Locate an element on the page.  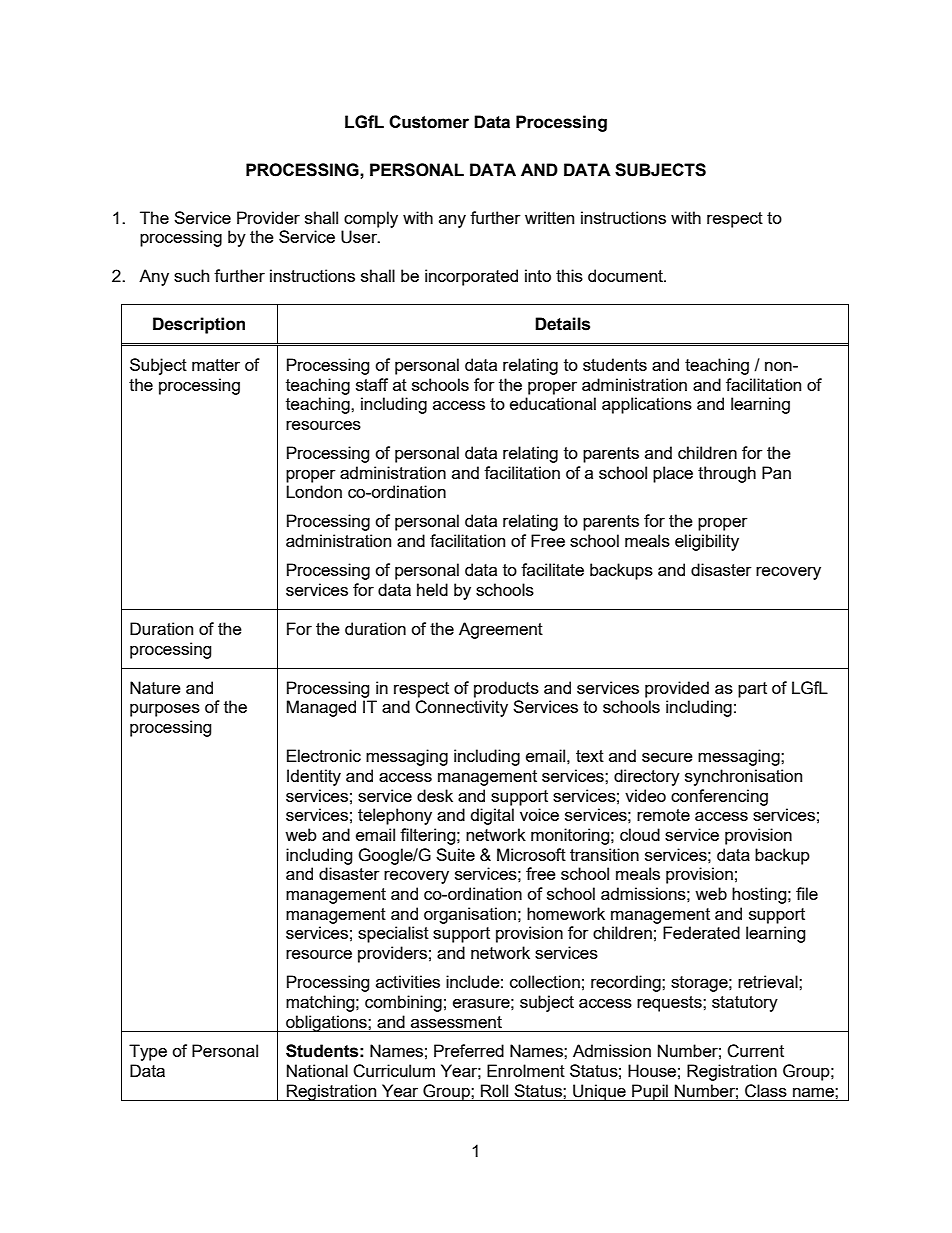
Identity is located at coordinates (314, 777).
